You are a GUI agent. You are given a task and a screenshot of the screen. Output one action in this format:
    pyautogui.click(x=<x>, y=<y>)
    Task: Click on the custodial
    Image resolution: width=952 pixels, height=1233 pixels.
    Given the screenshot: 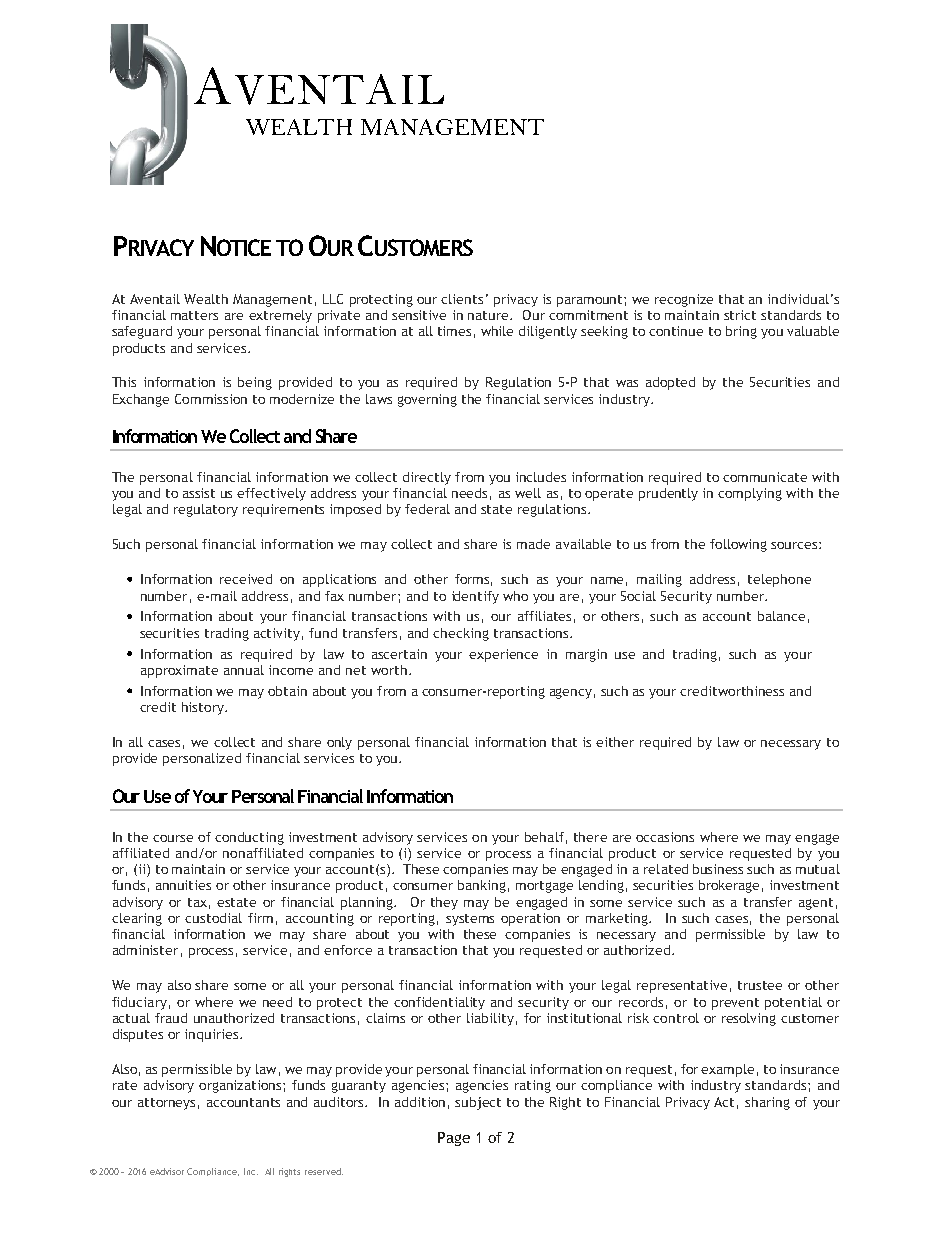 What is the action you would take?
    pyautogui.click(x=213, y=918)
